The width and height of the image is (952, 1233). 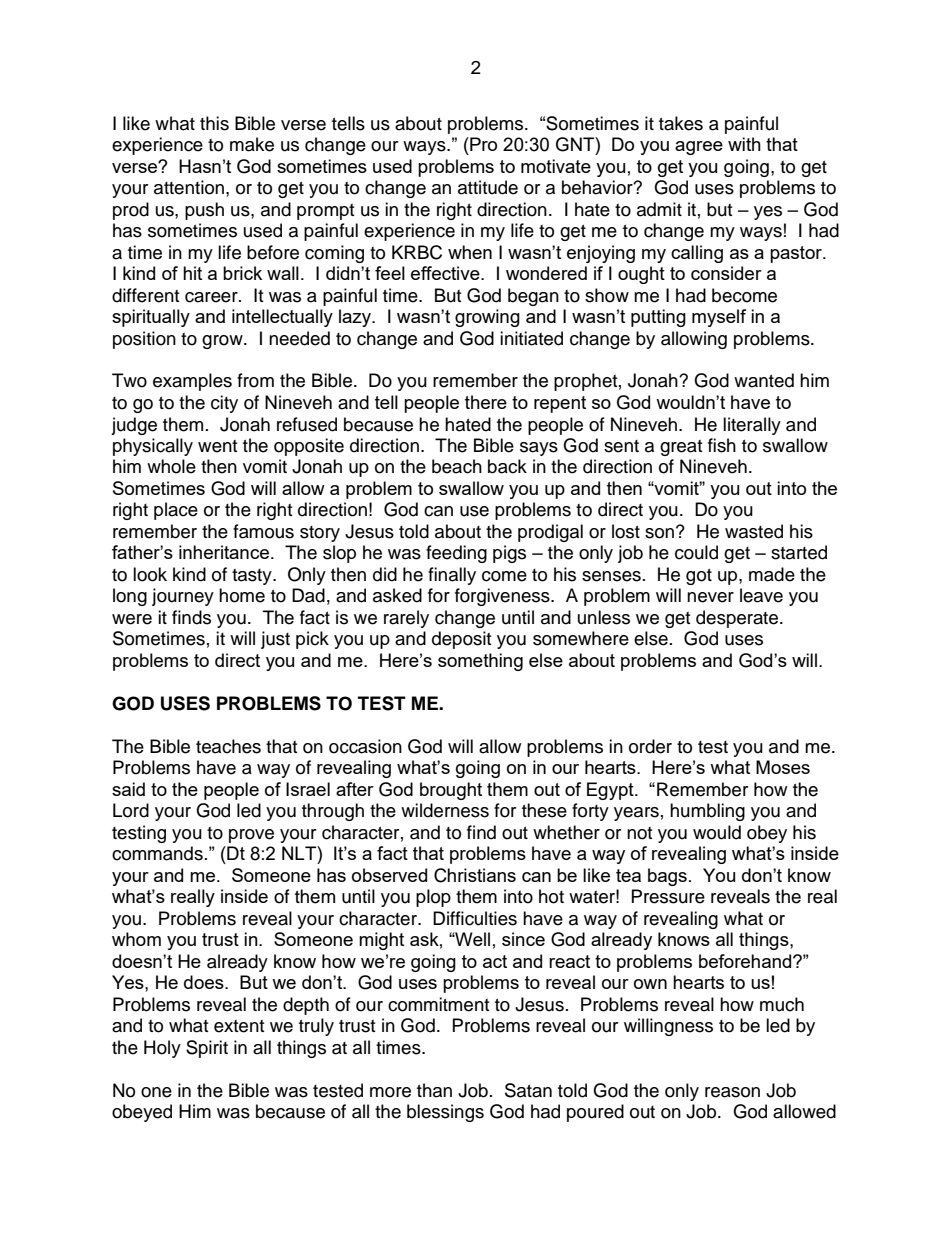 What do you see at coordinates (488, 187) in the image?
I see `attitude` at bounding box center [488, 187].
